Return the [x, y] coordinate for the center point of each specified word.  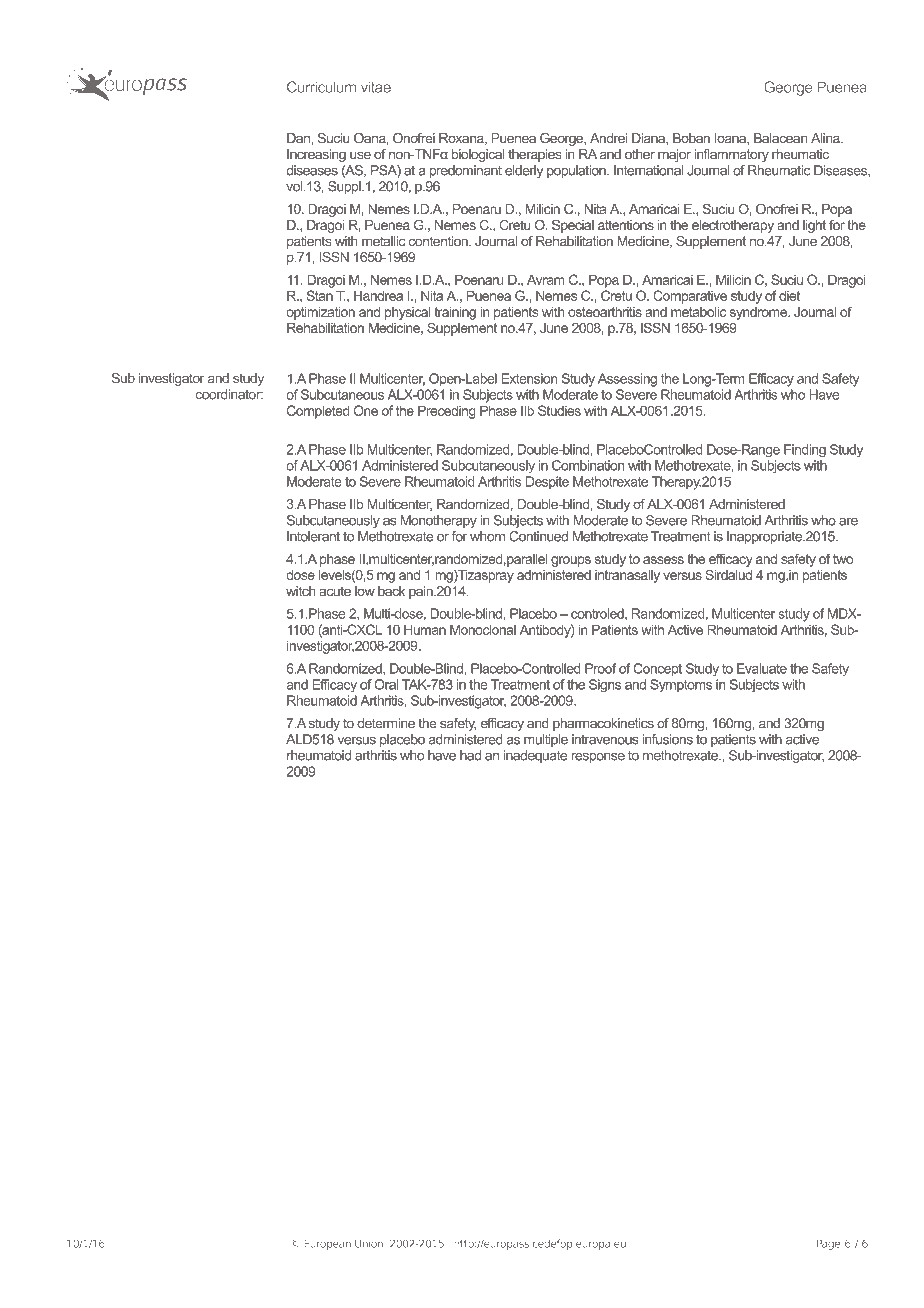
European [327, 1245]
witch [301, 591]
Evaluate [762, 668]
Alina [826, 138]
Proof [600, 668]
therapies [535, 155]
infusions [667, 739]
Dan [299, 138]
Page [828, 1245]
